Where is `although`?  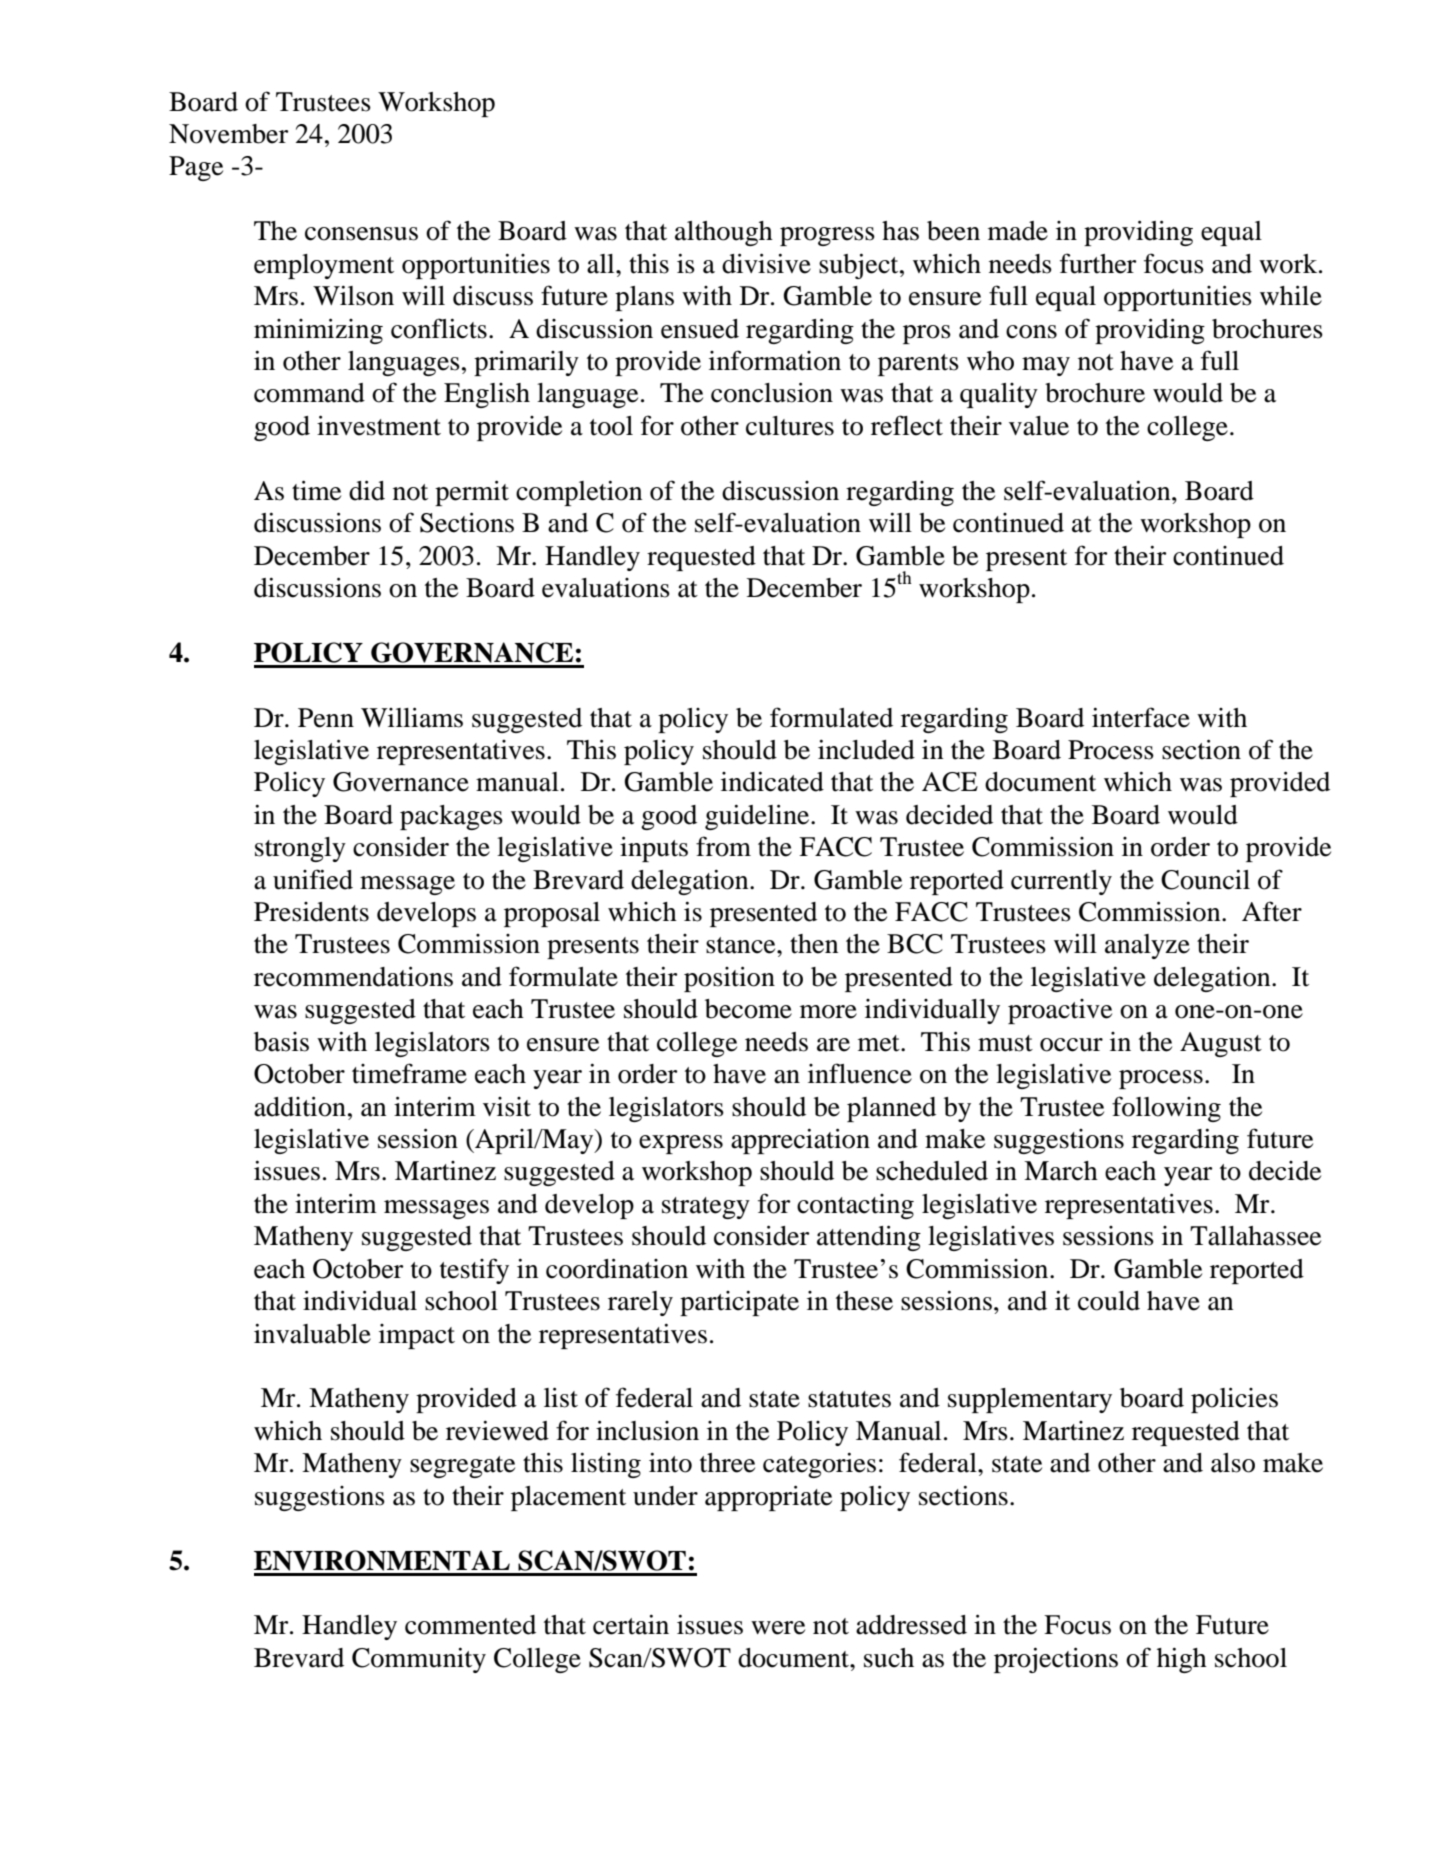 although is located at coordinates (724, 233).
